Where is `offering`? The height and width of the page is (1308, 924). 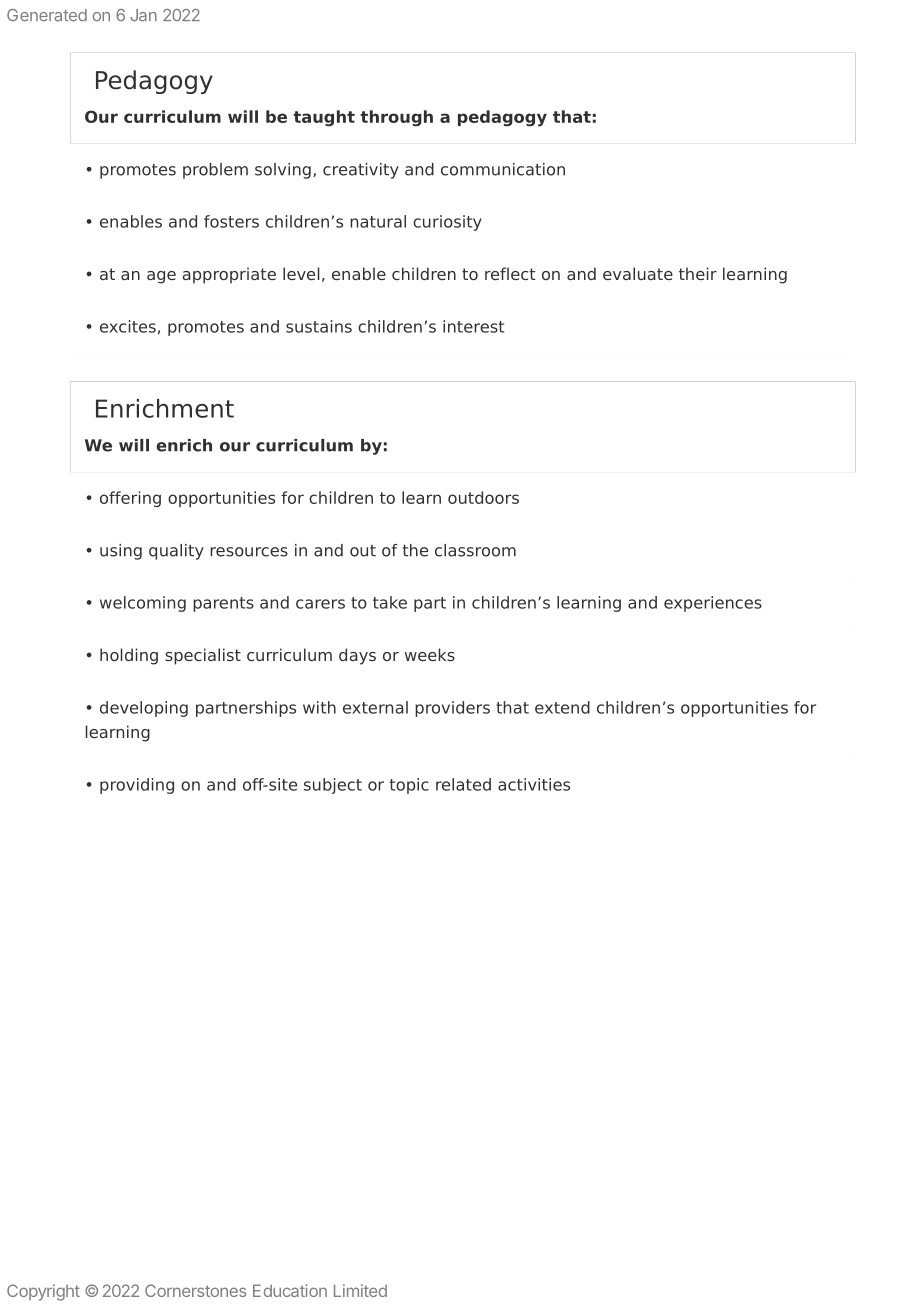 offering is located at coordinates (130, 499).
